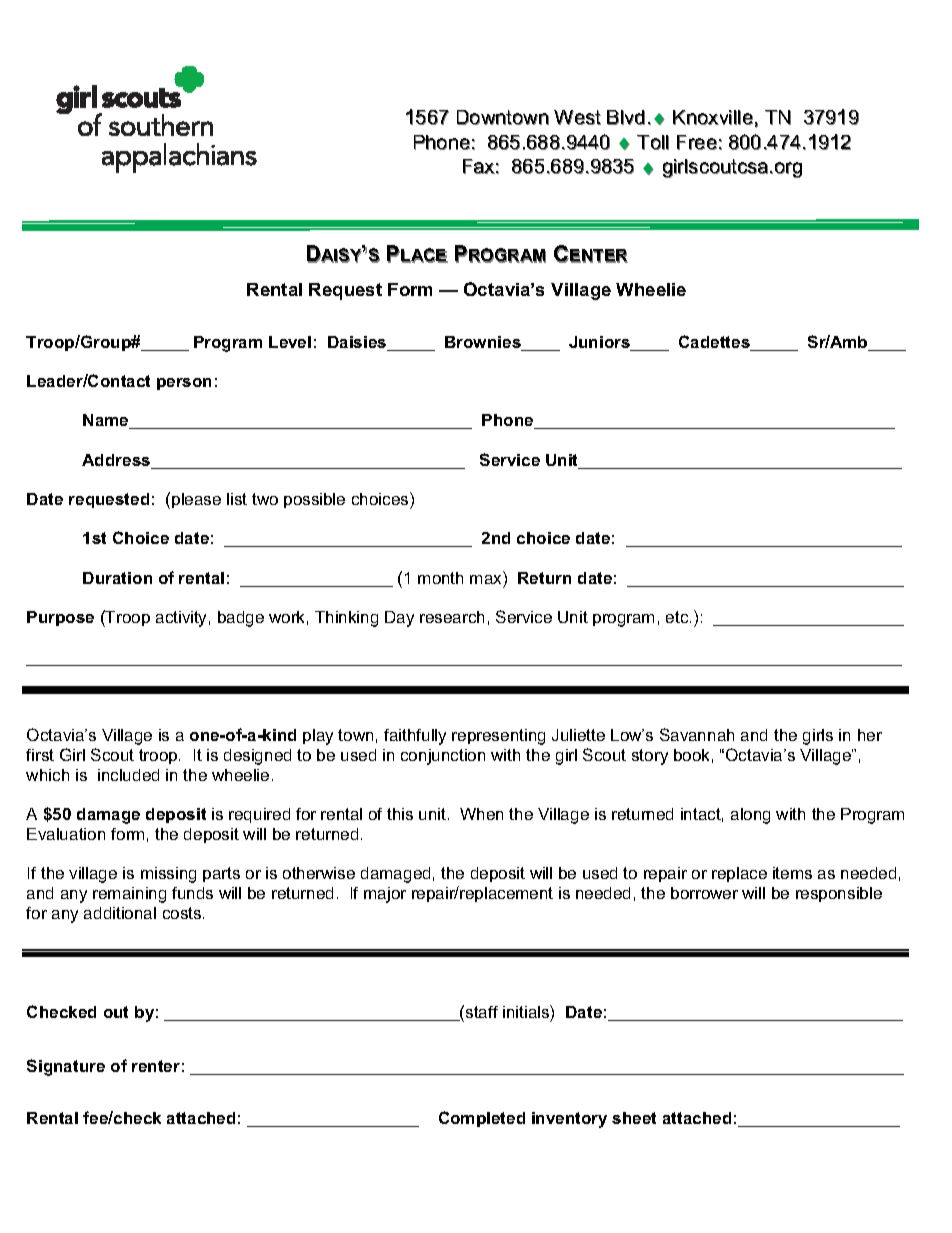  Describe the element at coordinates (66, 1067) in the screenshot. I see `Signature` at that location.
